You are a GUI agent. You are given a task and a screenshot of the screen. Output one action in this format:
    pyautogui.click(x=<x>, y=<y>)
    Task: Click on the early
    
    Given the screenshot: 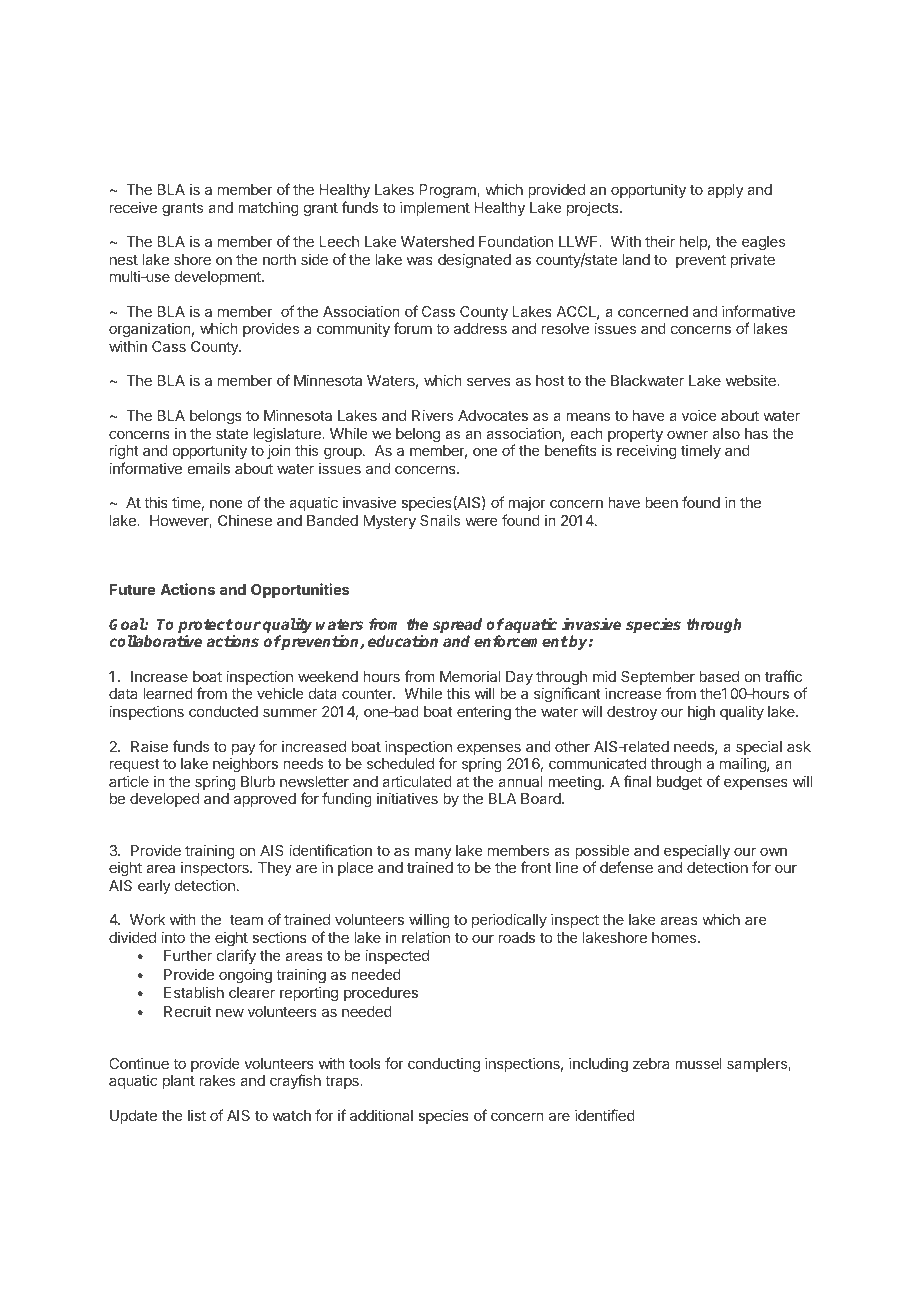 What is the action you would take?
    pyautogui.click(x=154, y=887)
